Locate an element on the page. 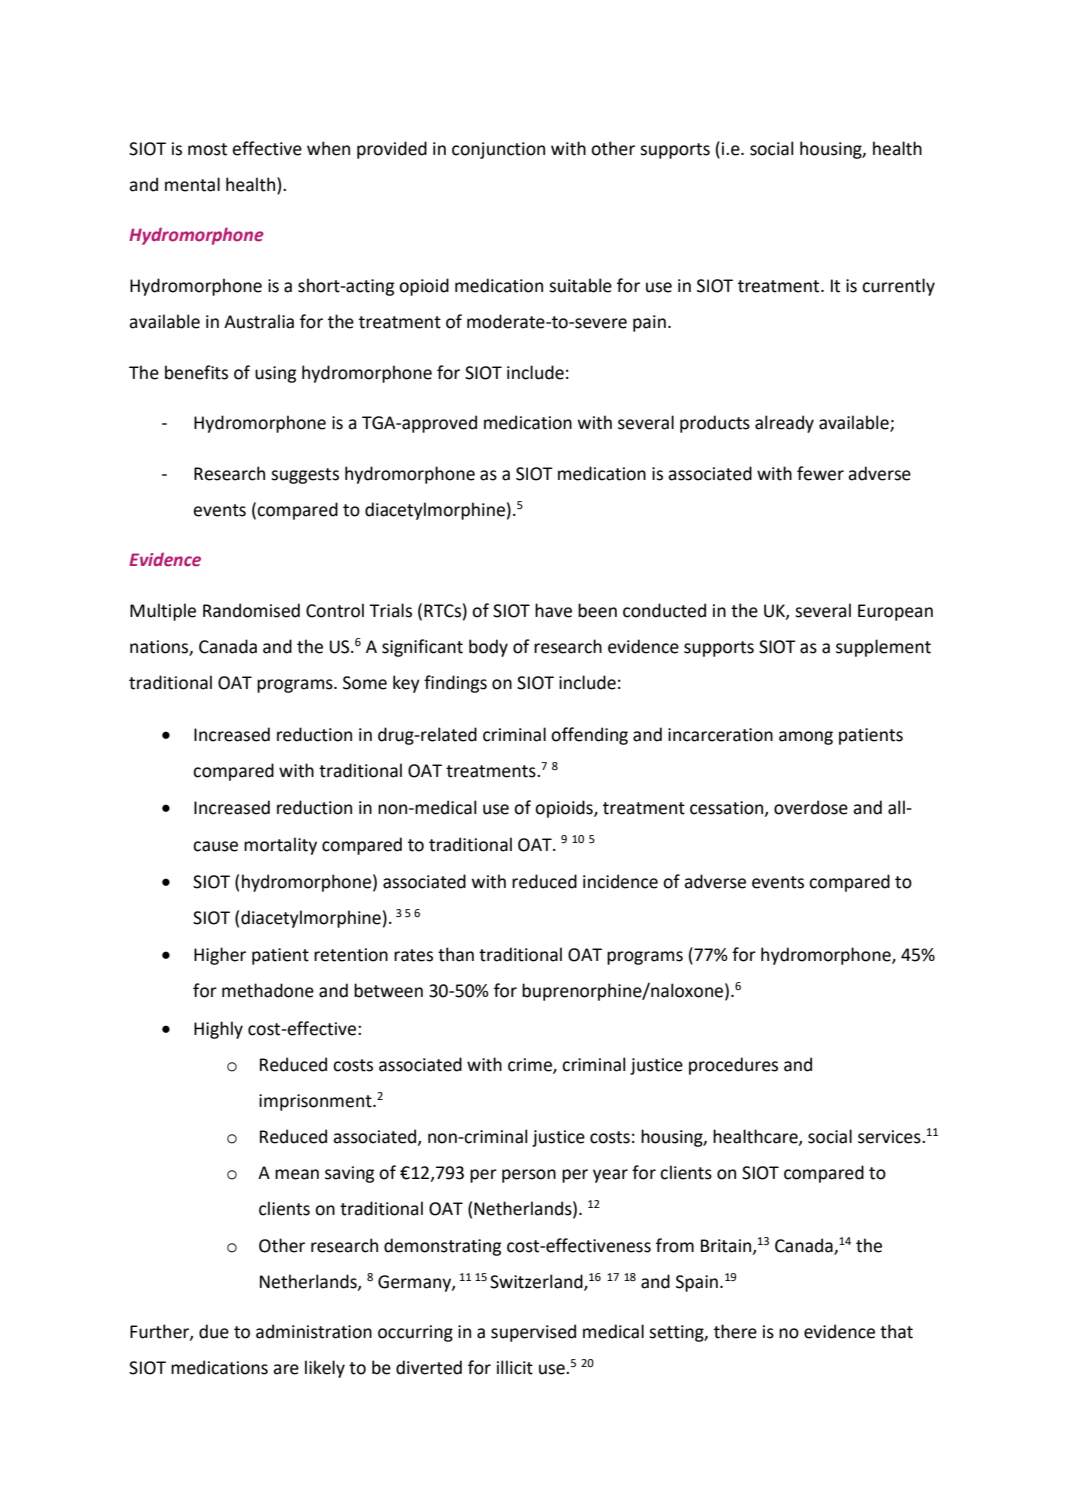 The image size is (1069, 1512). currently is located at coordinates (898, 287).
